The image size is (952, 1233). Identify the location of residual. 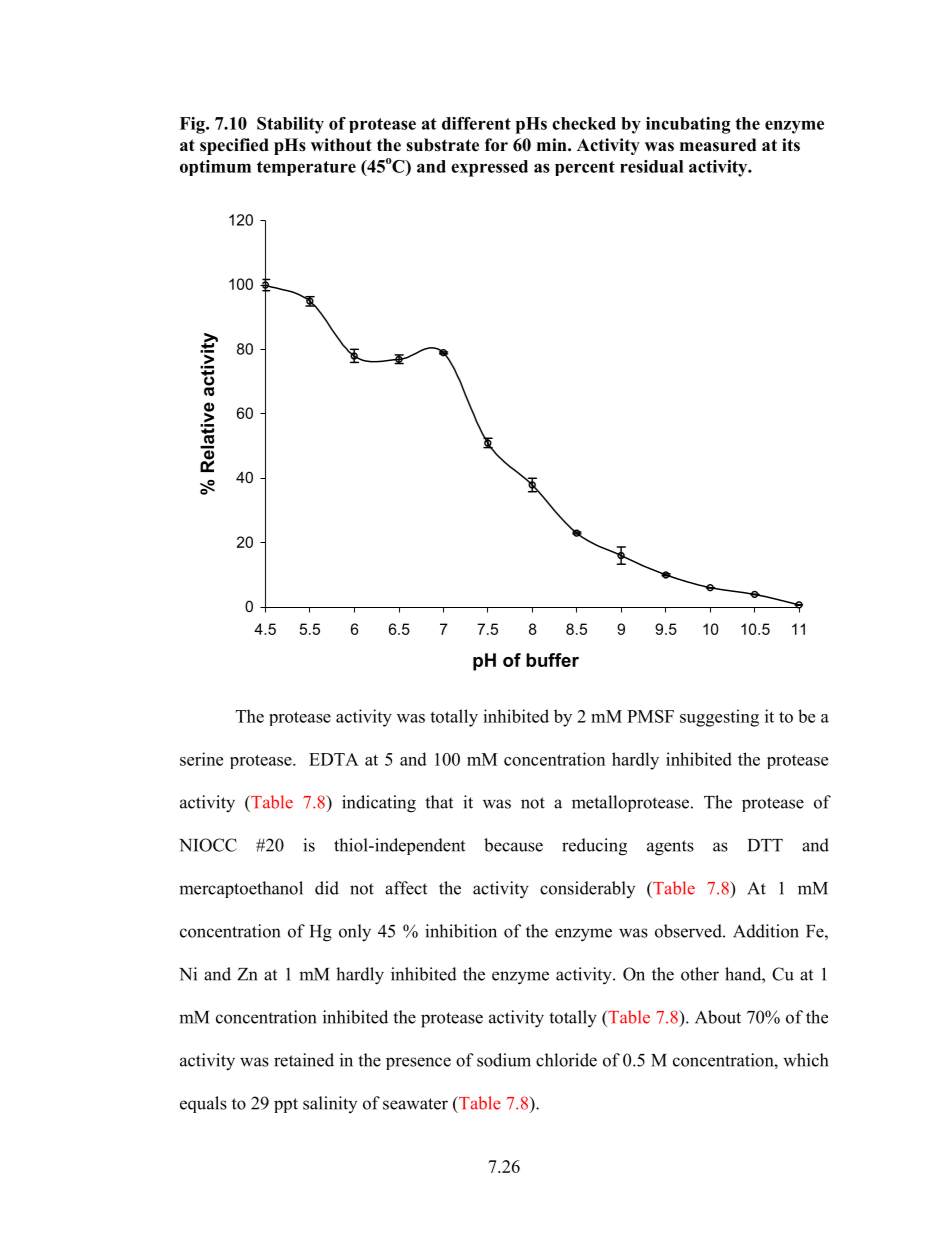
(651, 166).
